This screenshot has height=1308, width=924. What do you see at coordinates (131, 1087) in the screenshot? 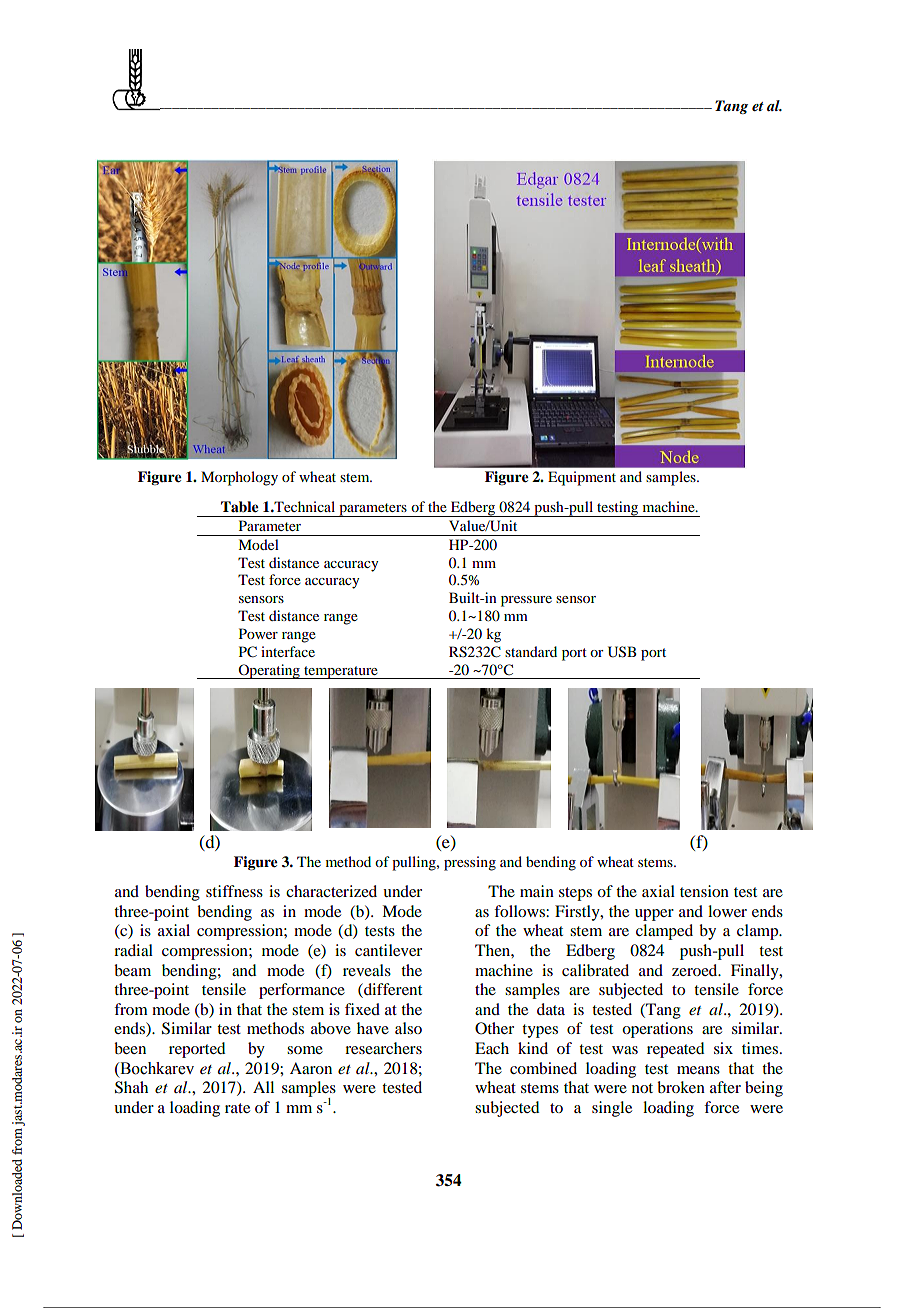
I see `Shah` at bounding box center [131, 1087].
